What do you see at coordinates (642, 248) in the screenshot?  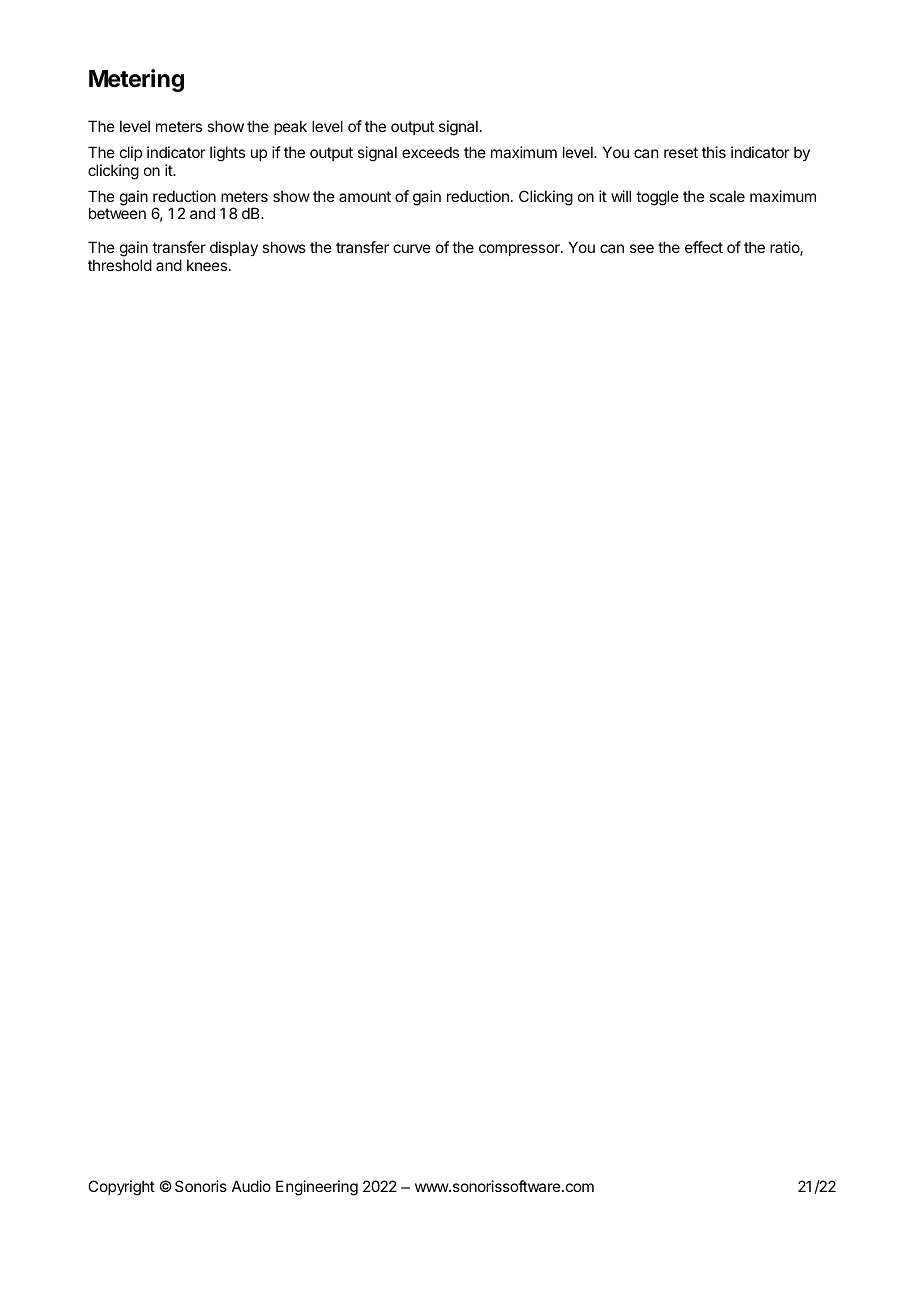 I see `see` at bounding box center [642, 248].
